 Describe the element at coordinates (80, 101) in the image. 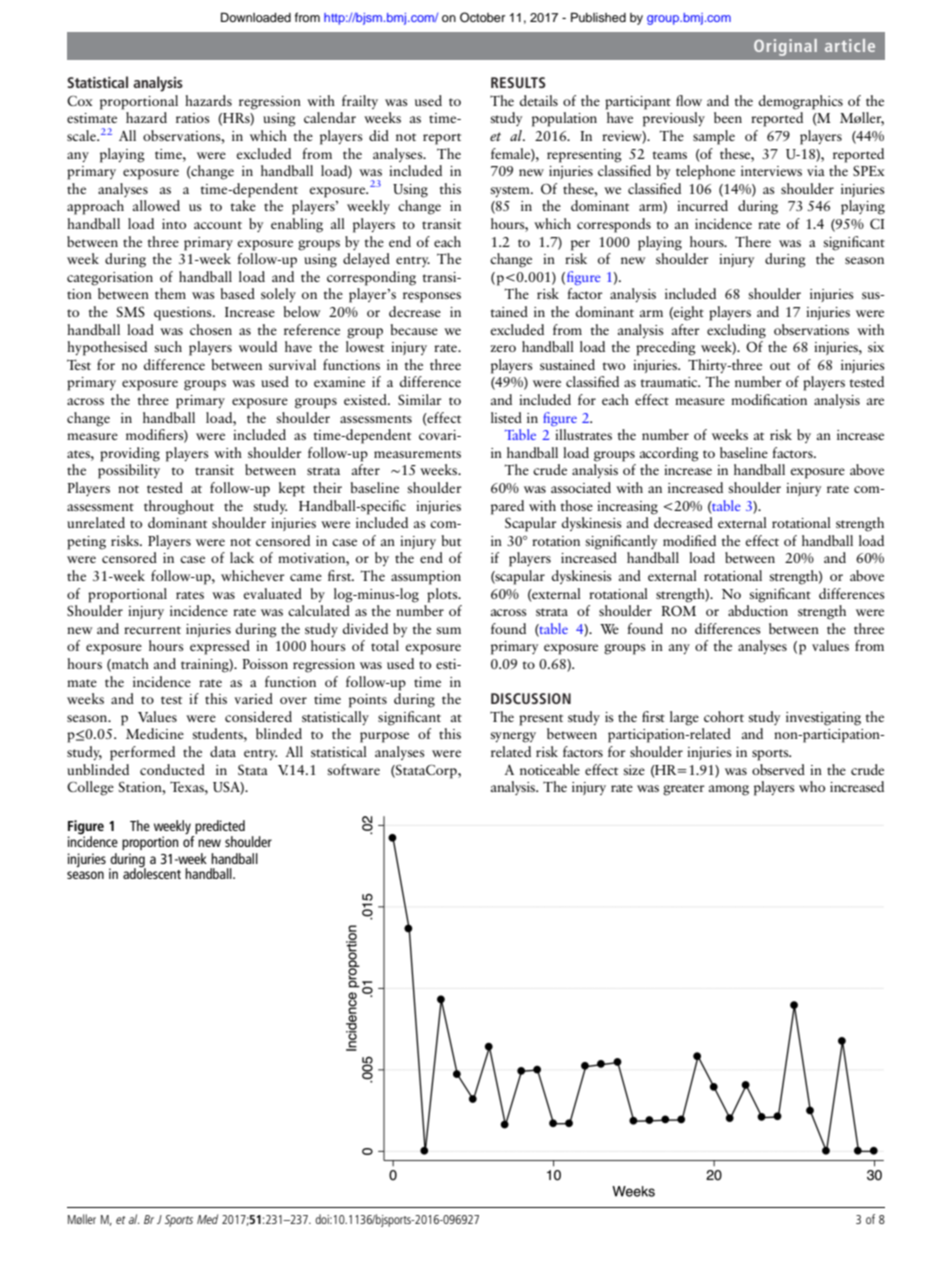

I see `Cox` at that location.
